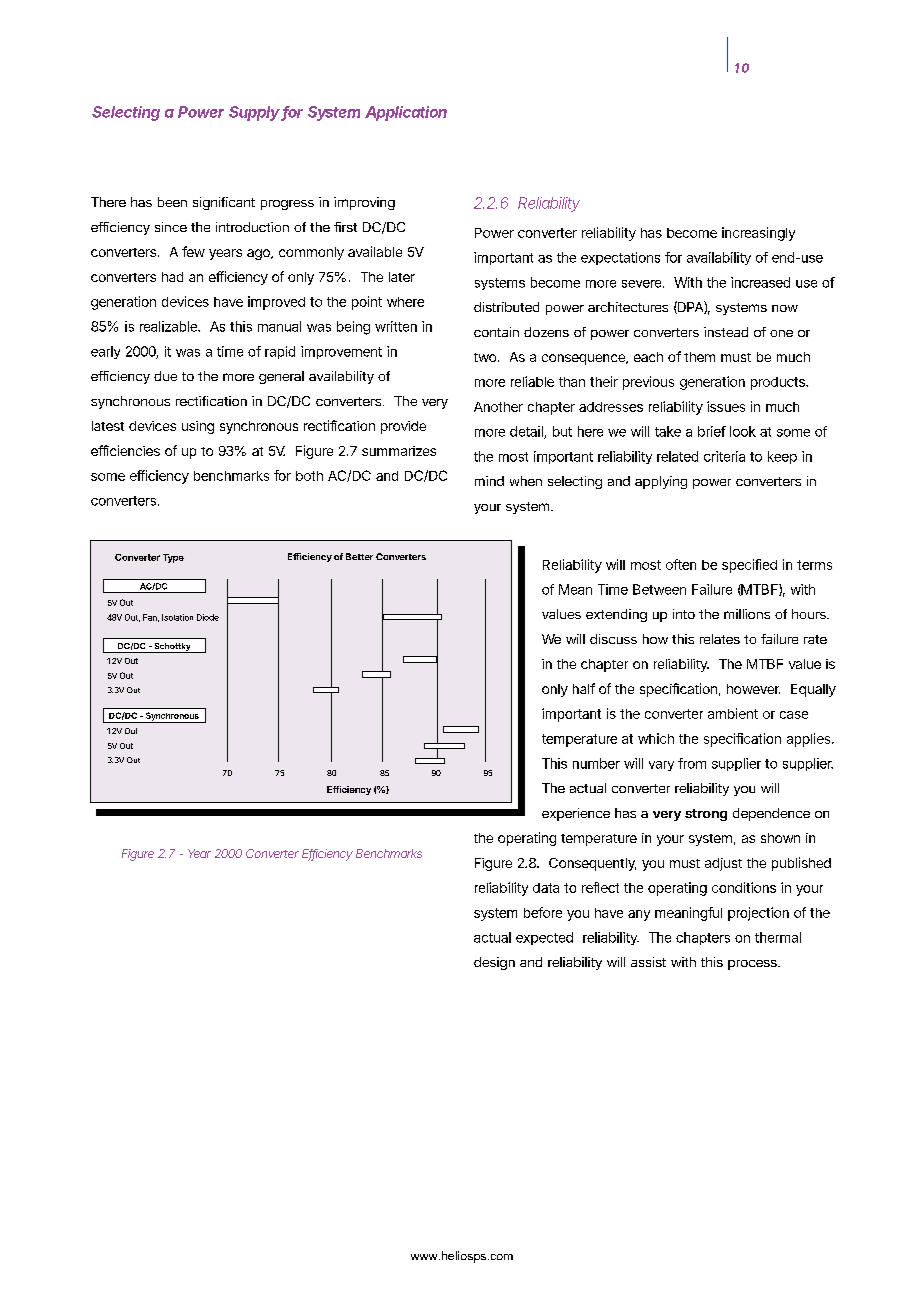 The width and height of the screenshot is (924, 1308). I want to click on increasingly, so click(758, 234).
